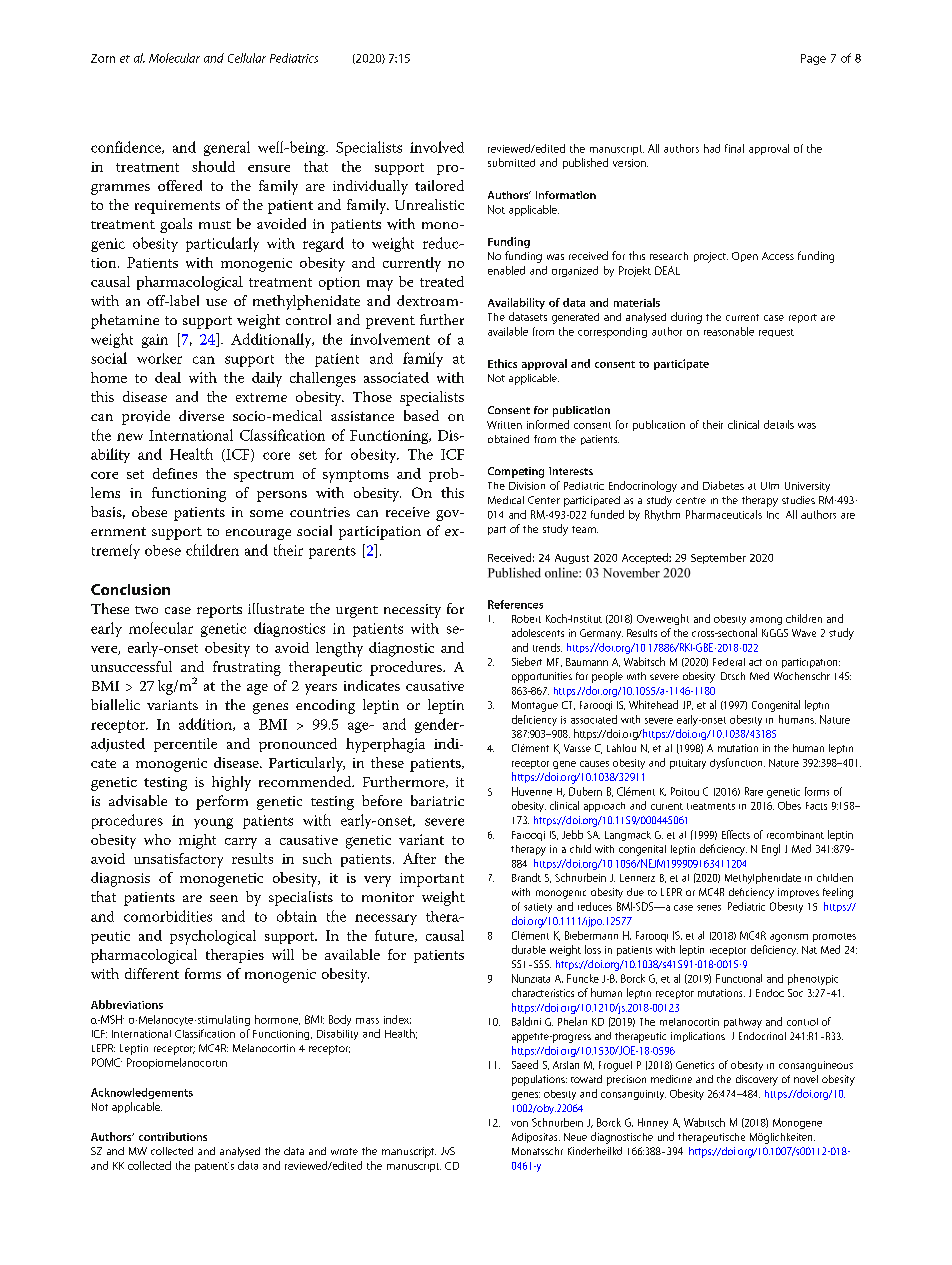 The width and height of the image is (952, 1265). Describe the element at coordinates (247, 58) in the image. I see `Cellular` at that location.
